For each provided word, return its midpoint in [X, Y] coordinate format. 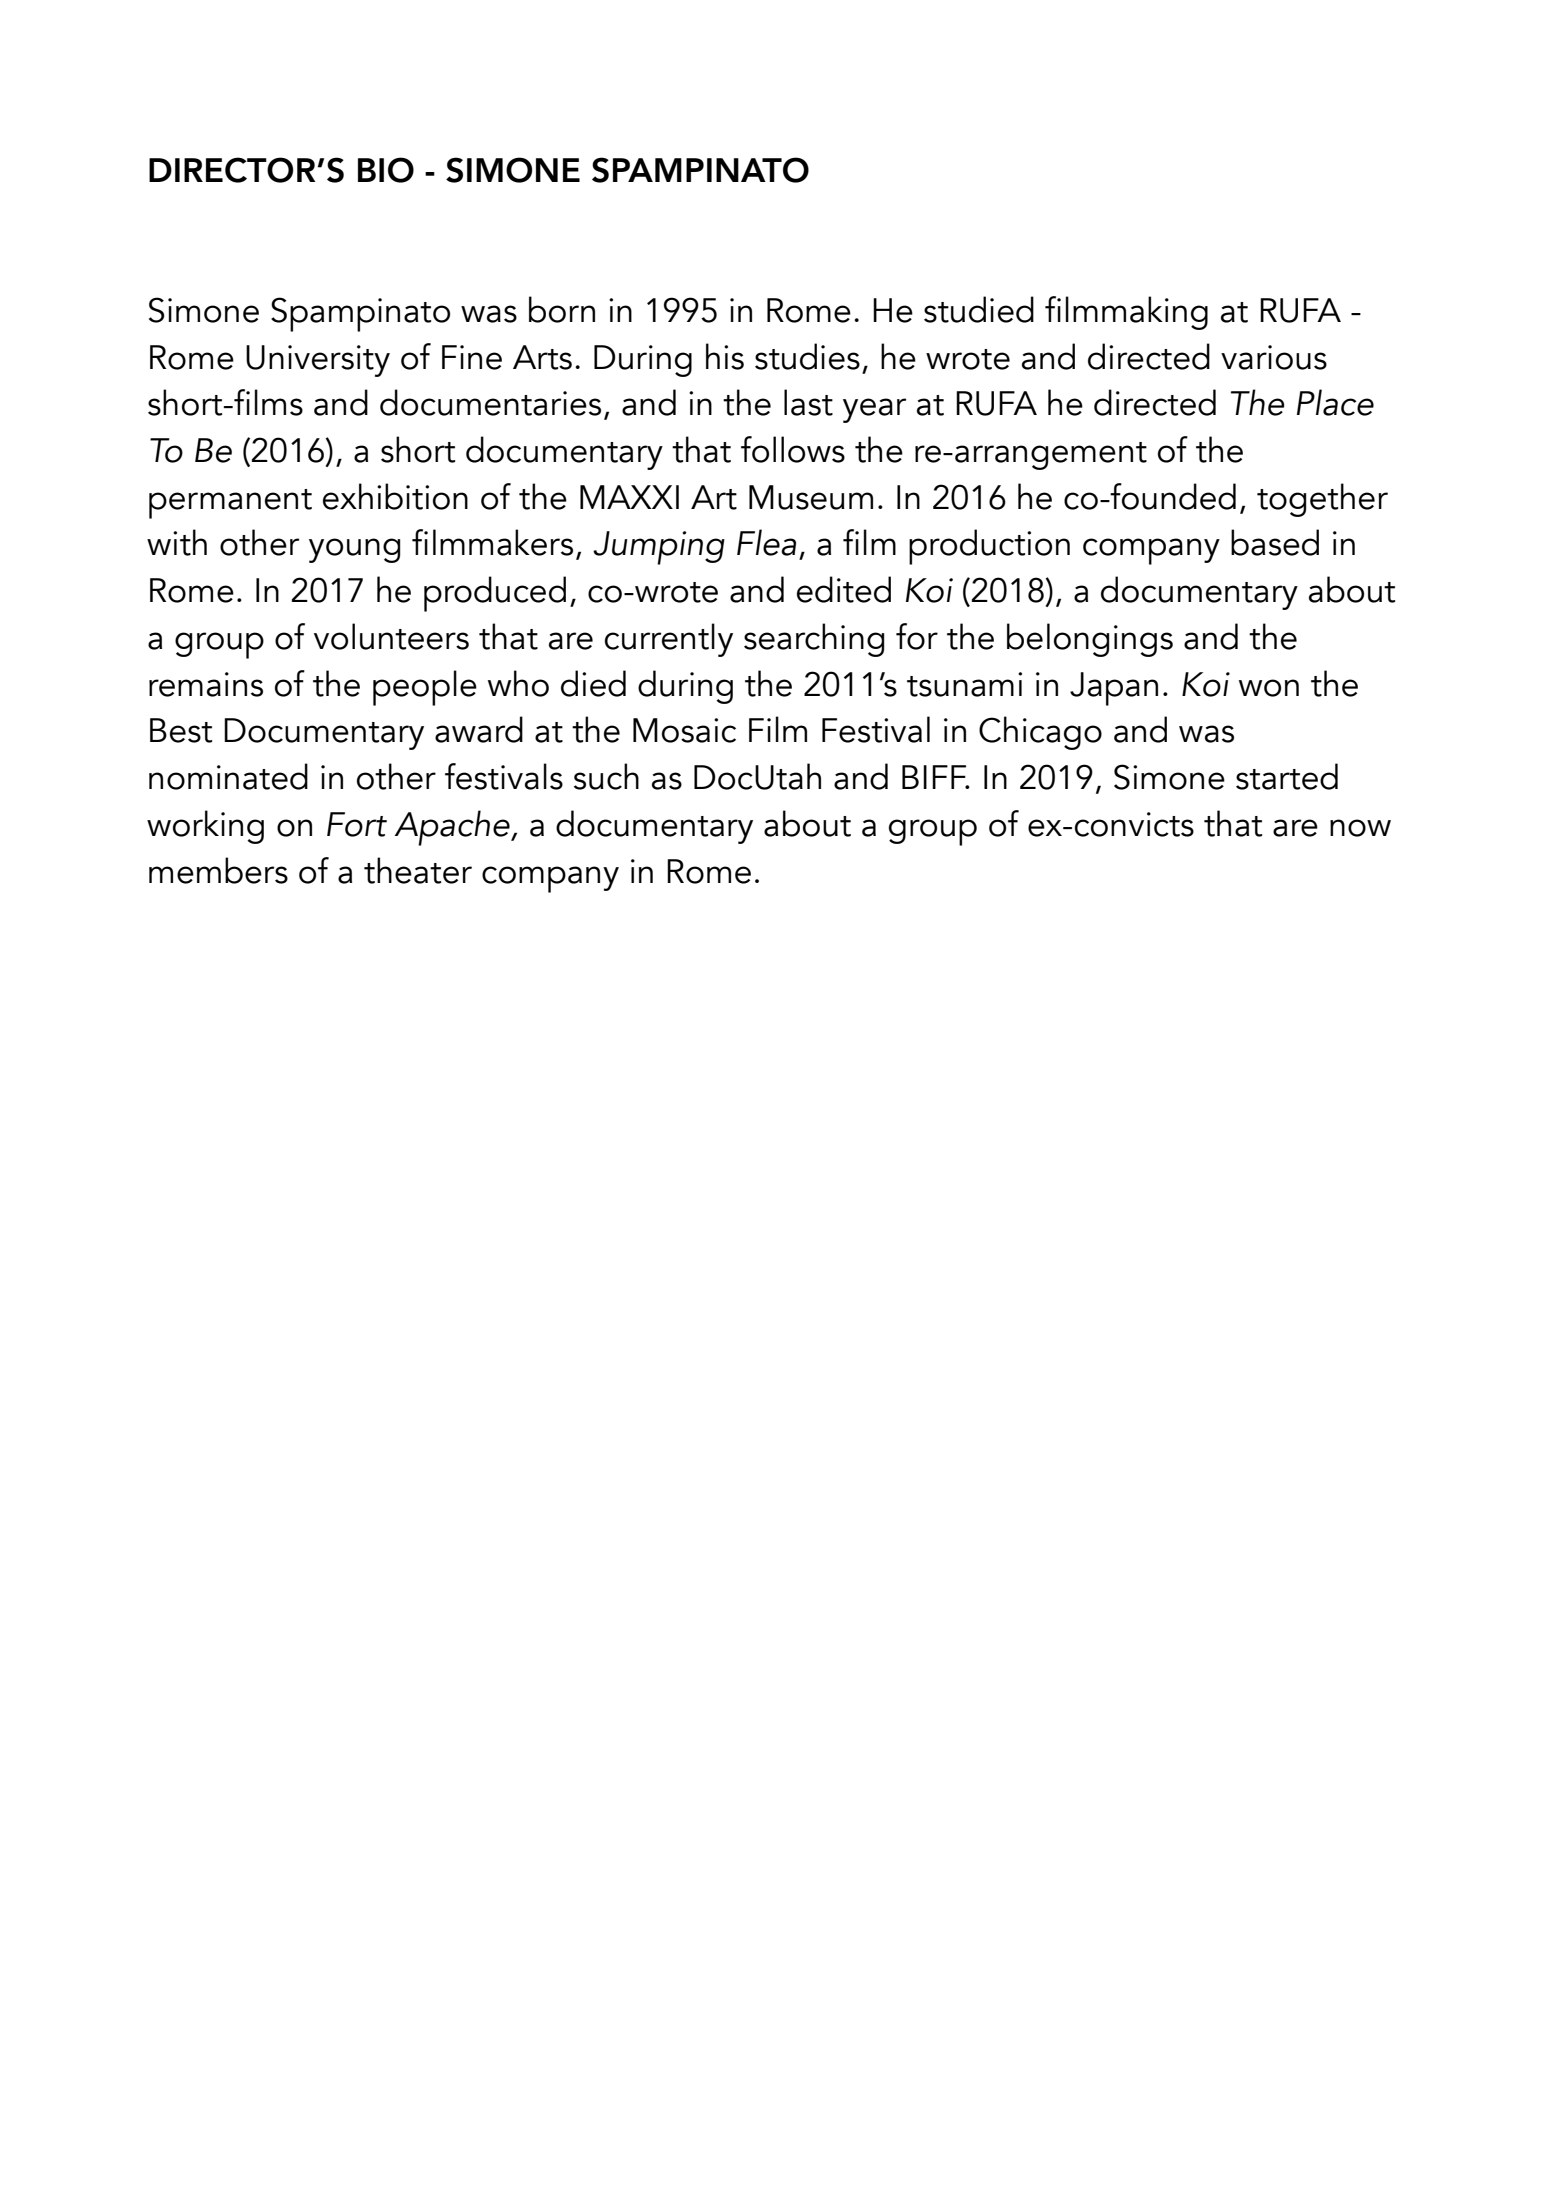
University [318, 361]
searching [814, 640]
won [1269, 688]
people [425, 688]
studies [807, 356]
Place [1335, 402]
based [1275, 542]
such [606, 776]
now [1360, 828]
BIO [386, 170]
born [562, 309]
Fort [357, 824]
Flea [766, 542]
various [1274, 357]
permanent [230, 504]
